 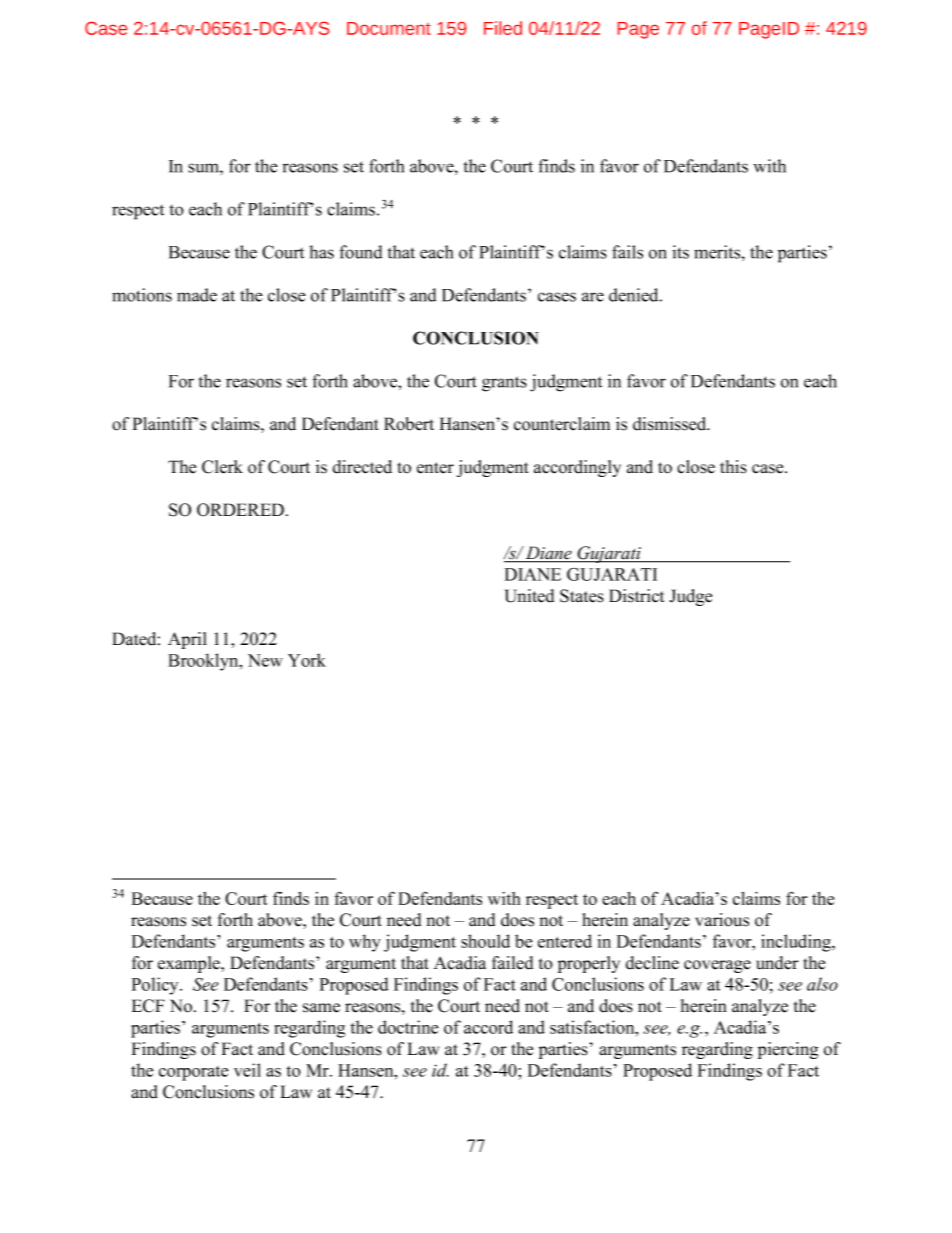 I want to click on United, so click(x=529, y=596).
